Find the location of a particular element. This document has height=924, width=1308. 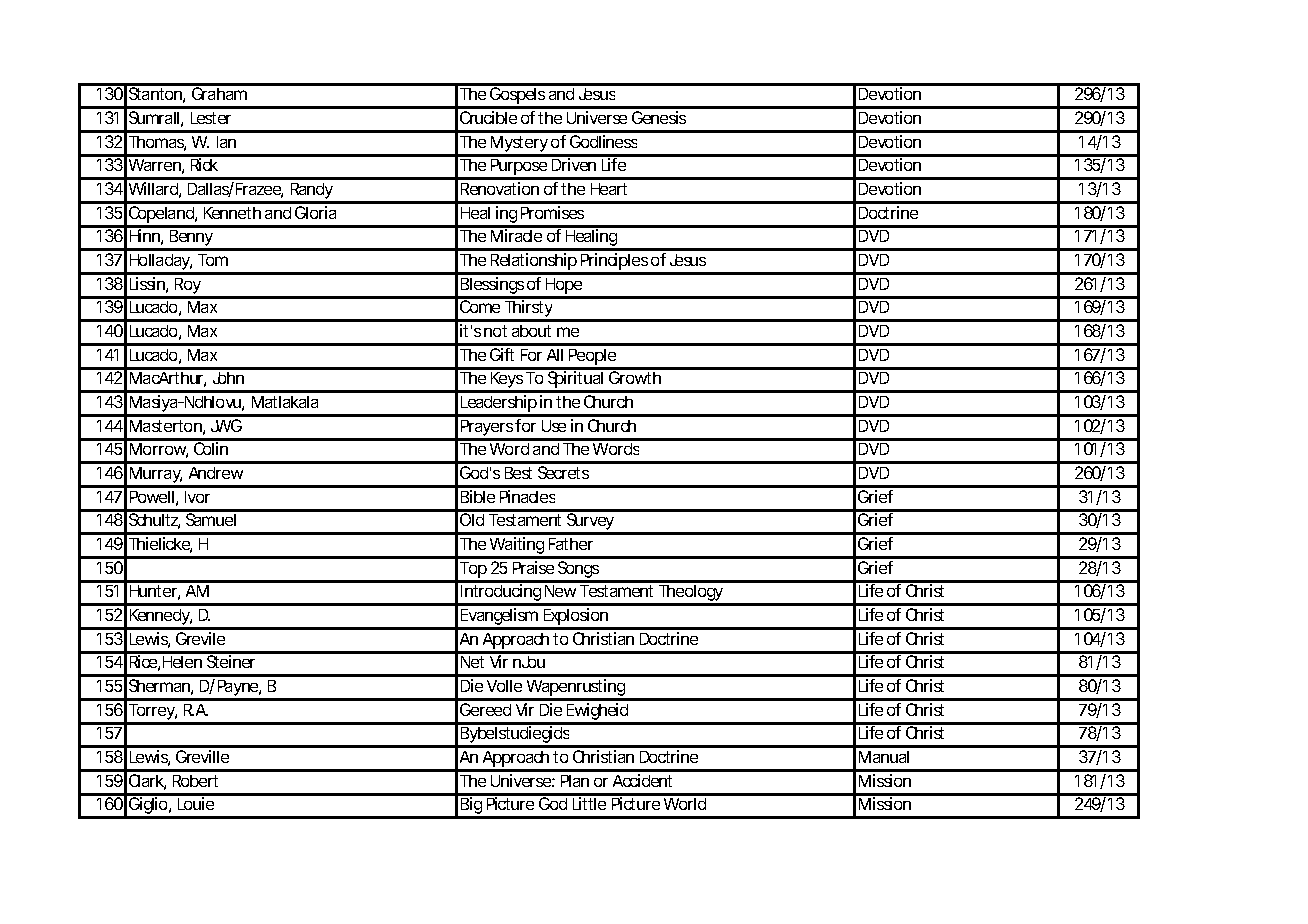

Lester is located at coordinates (211, 118).
